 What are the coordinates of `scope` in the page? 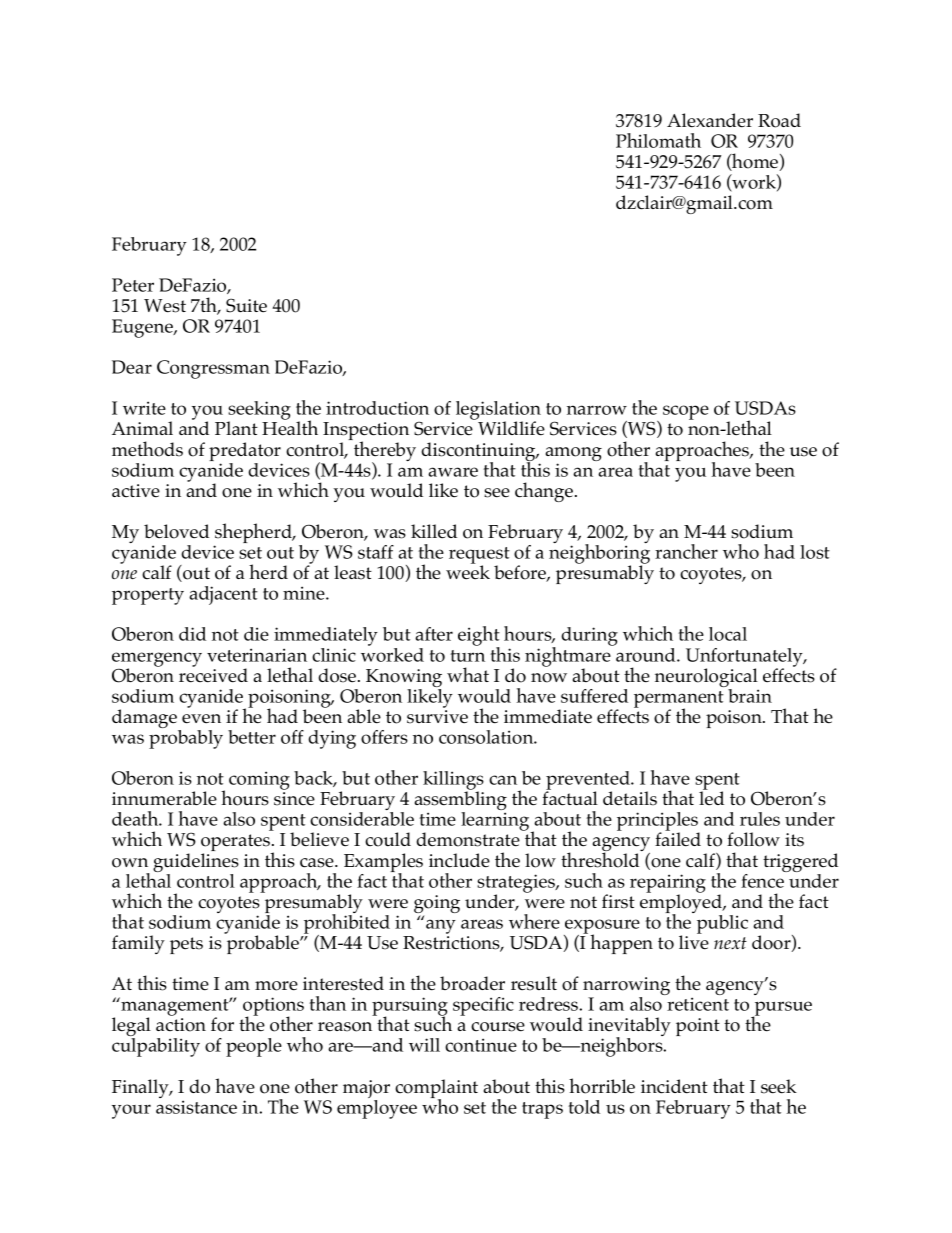 It's located at (686, 412).
